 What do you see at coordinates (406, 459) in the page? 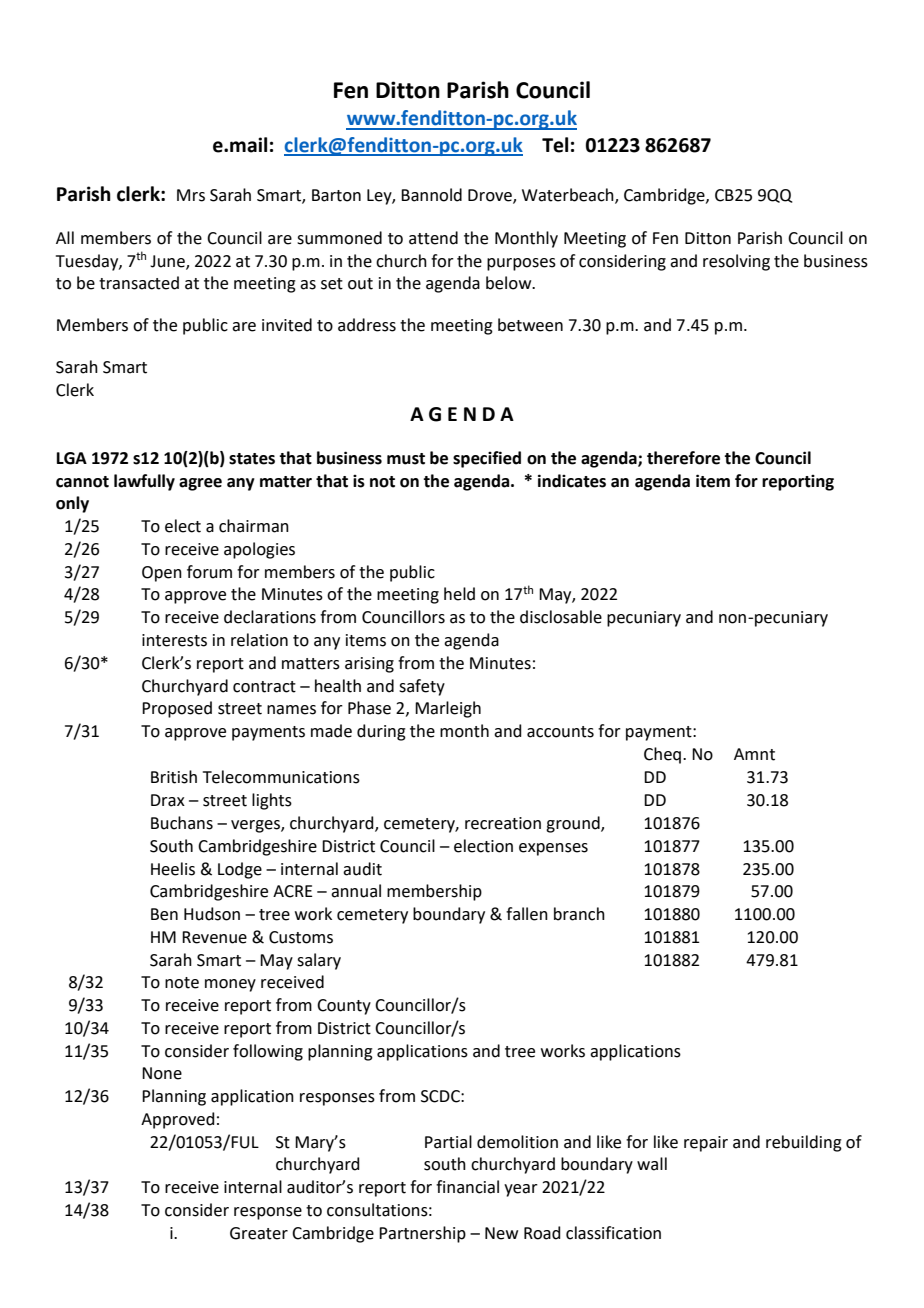
I see `must` at bounding box center [406, 459].
